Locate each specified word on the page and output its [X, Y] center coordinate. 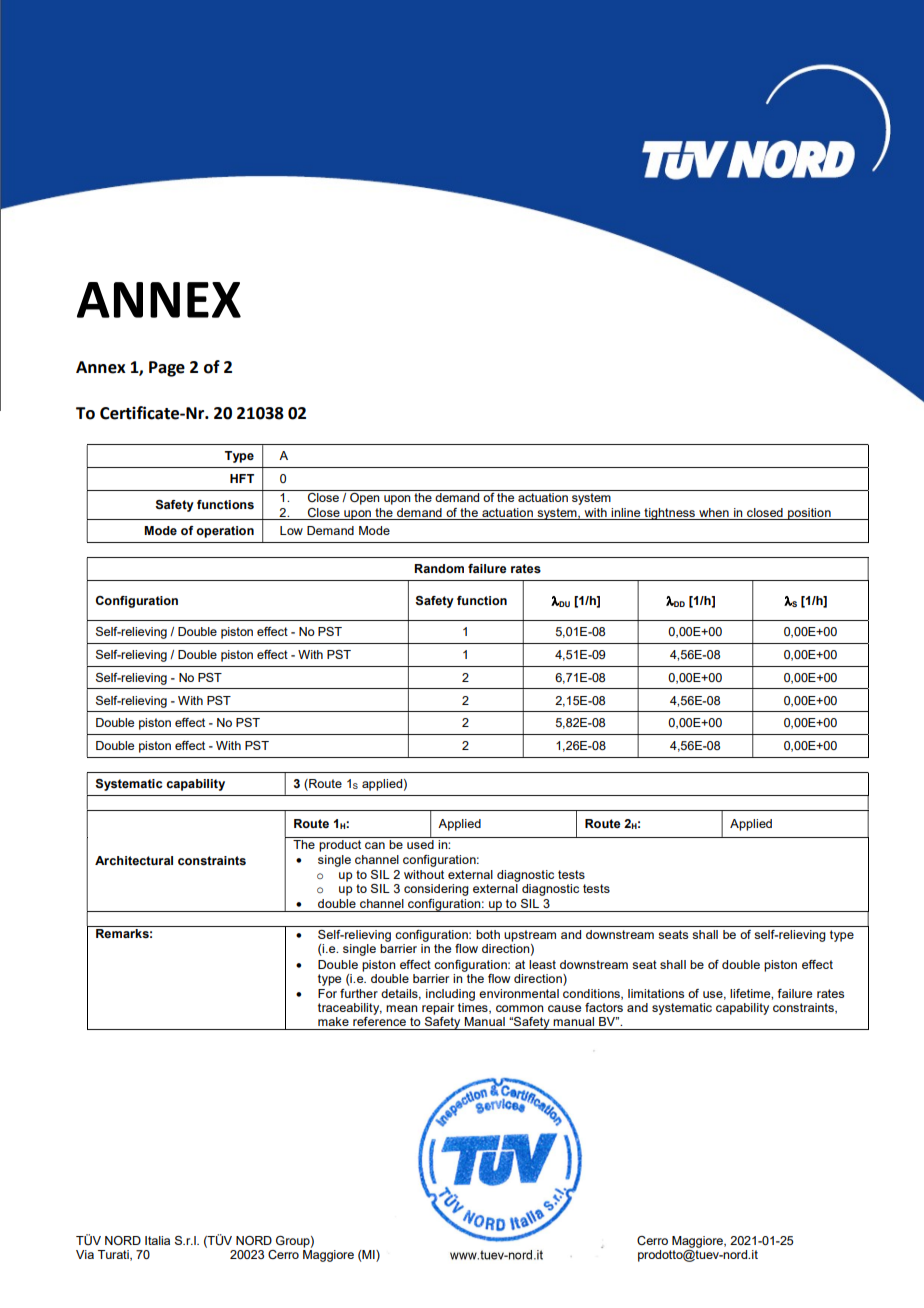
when [714, 512]
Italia [157, 1240]
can [375, 845]
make [333, 1021]
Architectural [134, 860]
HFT [242, 478]
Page [167, 369]
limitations [656, 993]
